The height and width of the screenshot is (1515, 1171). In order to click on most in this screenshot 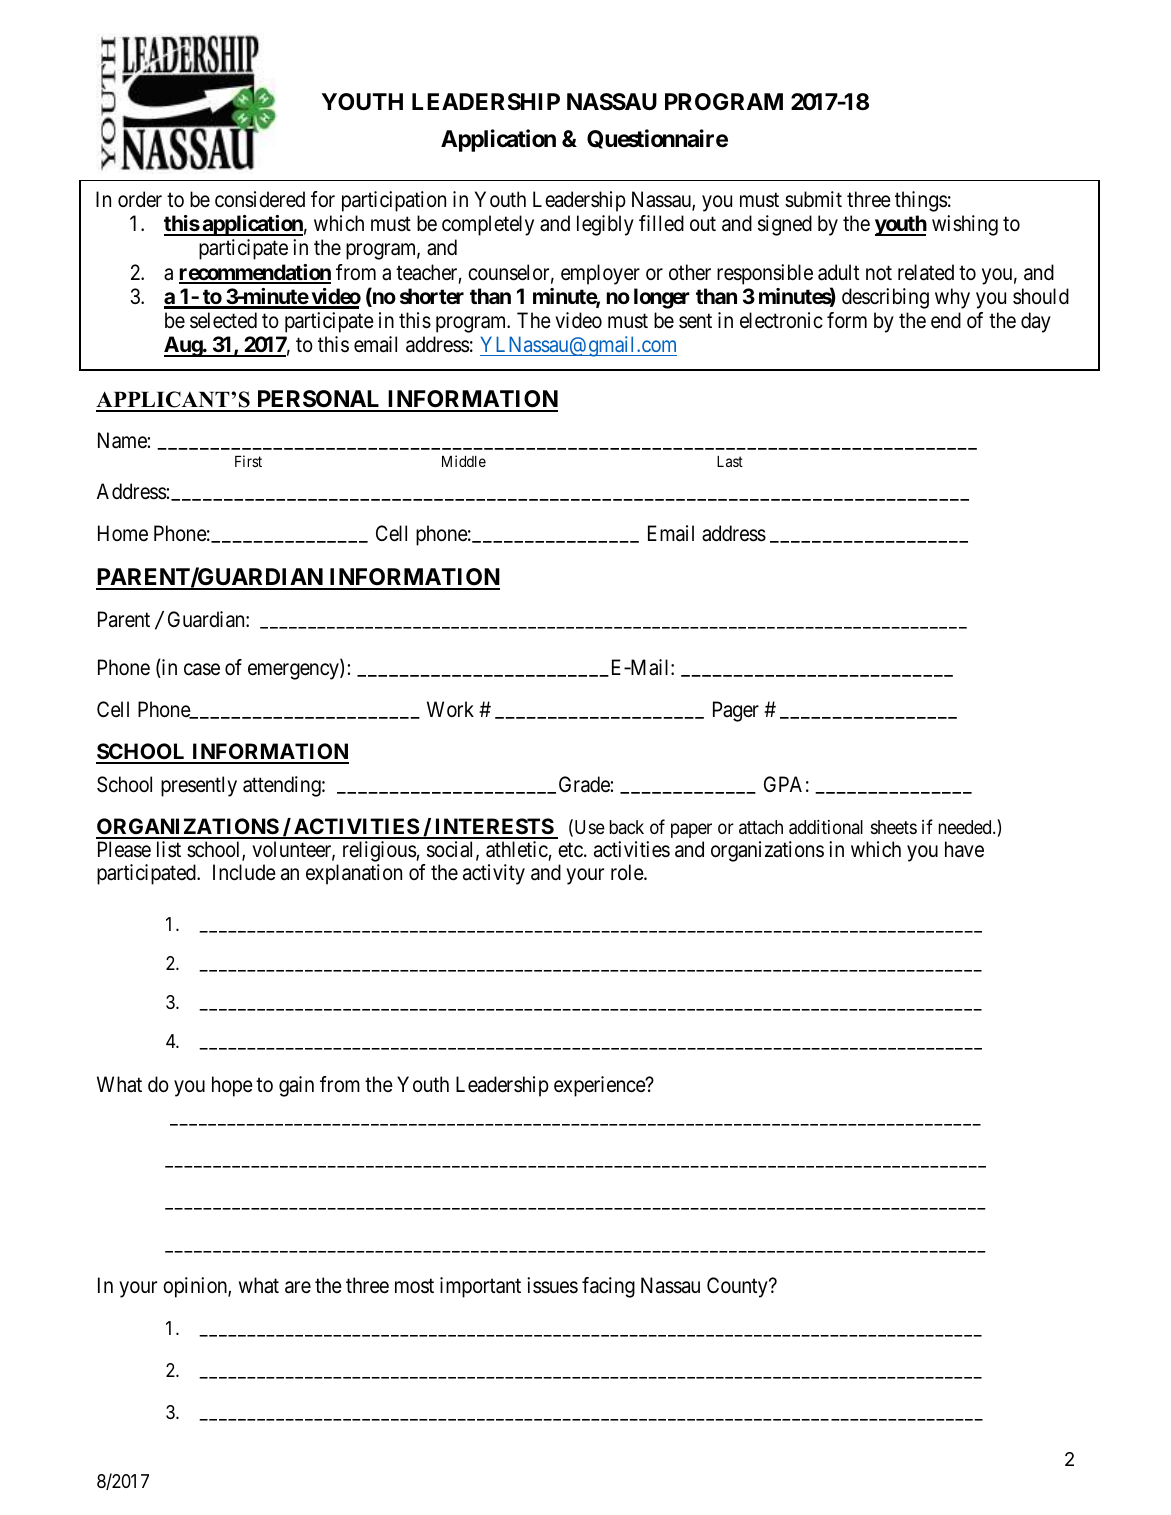, I will do `click(414, 1286)`.
